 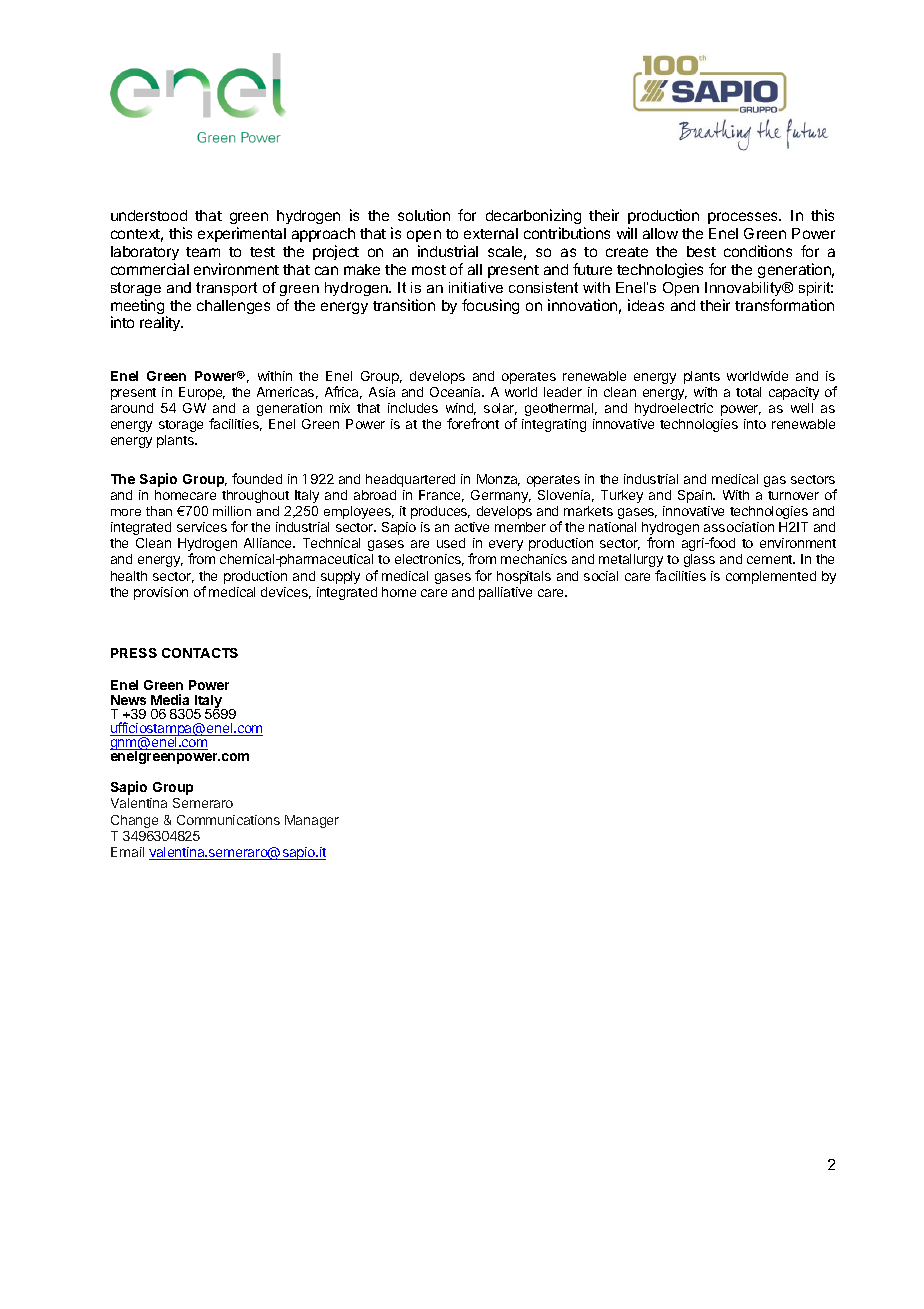 What do you see at coordinates (228, 820) in the document?
I see `Communications` at bounding box center [228, 820].
